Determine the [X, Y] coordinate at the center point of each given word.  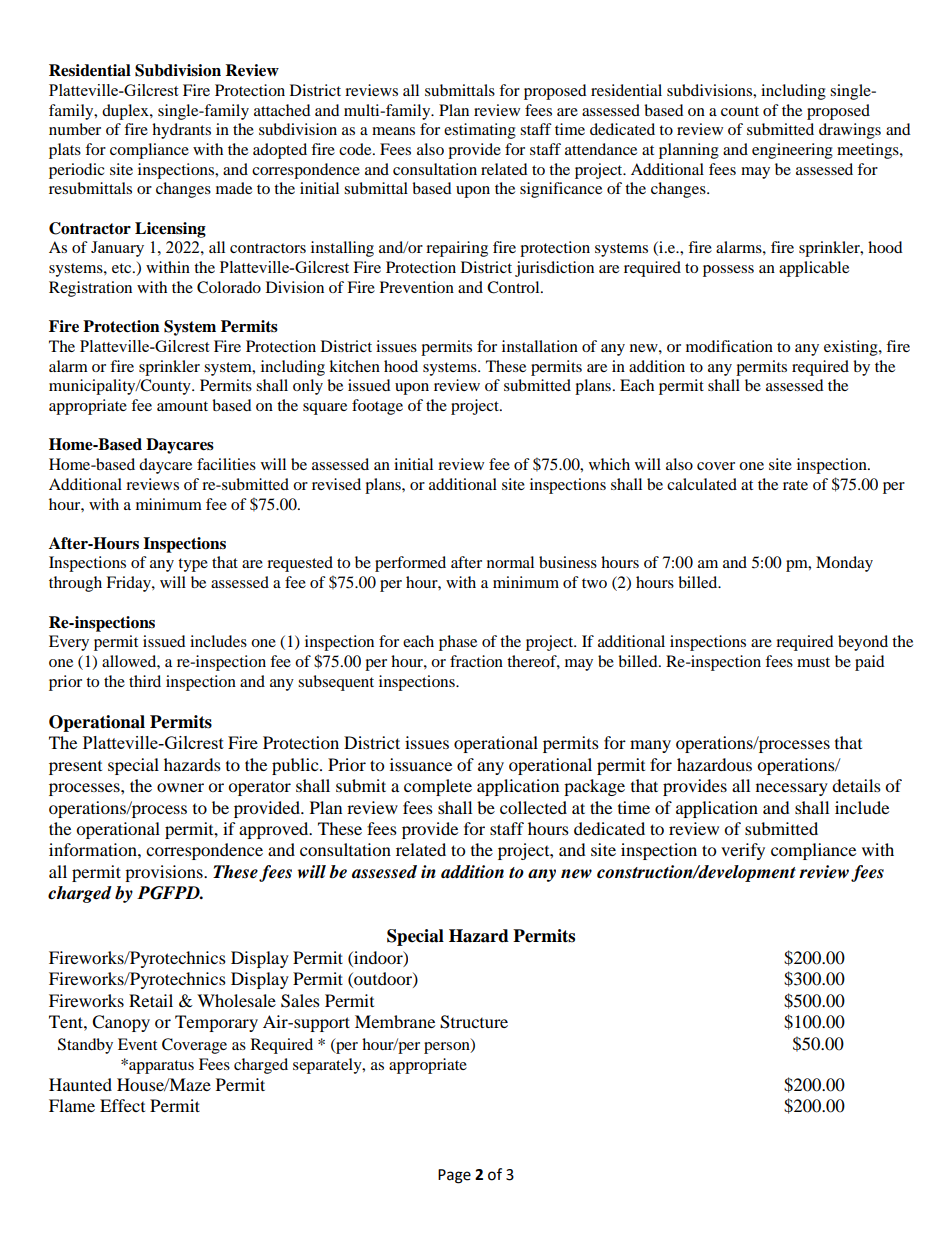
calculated [702, 484]
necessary [792, 789]
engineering [792, 151]
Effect [122, 1105]
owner [180, 787]
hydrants [181, 131]
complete [438, 787]
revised [336, 484]
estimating [480, 131]
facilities [226, 464]
